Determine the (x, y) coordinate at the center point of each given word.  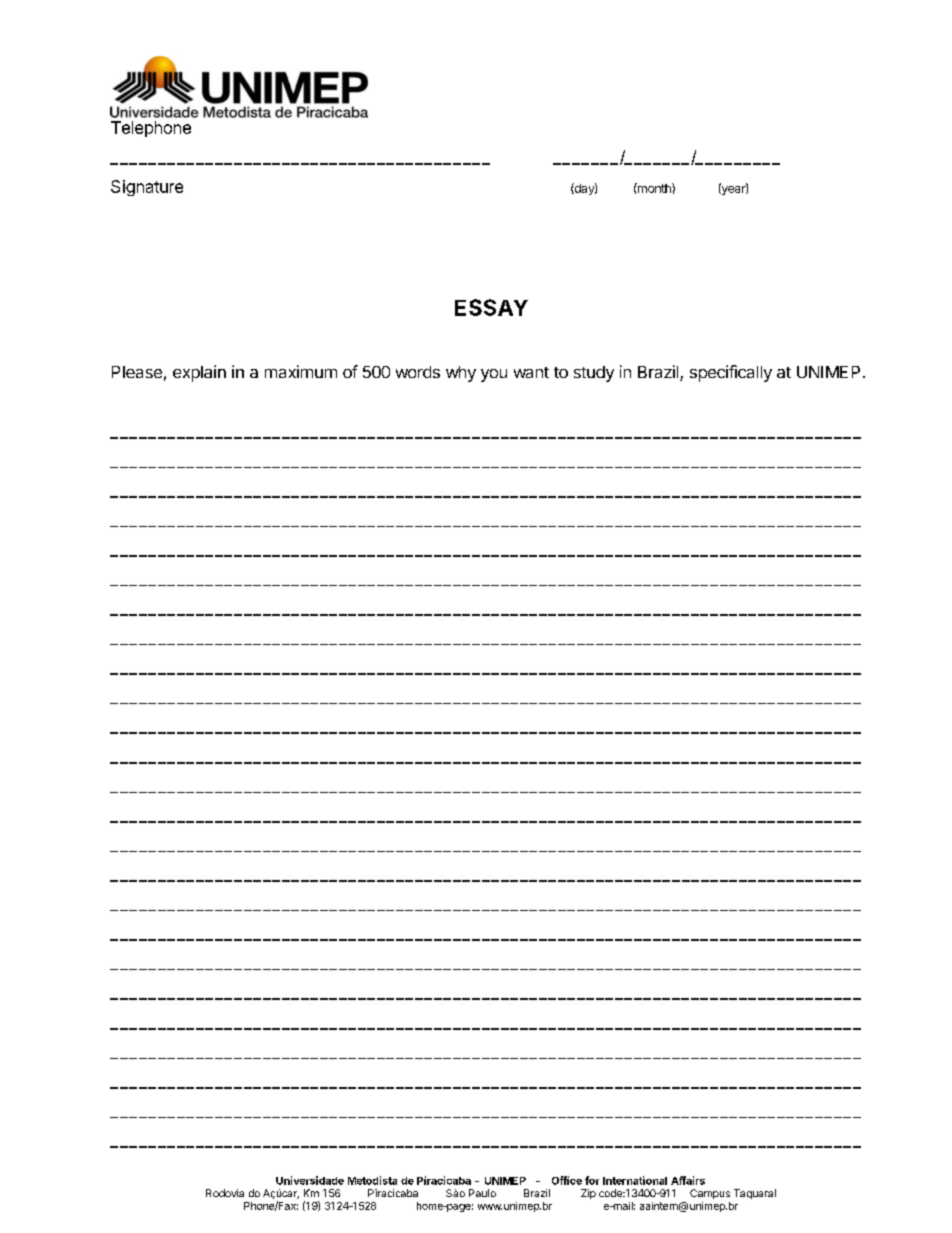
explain (199, 373)
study (594, 374)
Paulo (482, 1193)
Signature (147, 188)
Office (567, 1180)
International (635, 1180)
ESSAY (491, 307)
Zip (588, 1194)
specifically (731, 373)
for (592, 1180)
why (461, 374)
